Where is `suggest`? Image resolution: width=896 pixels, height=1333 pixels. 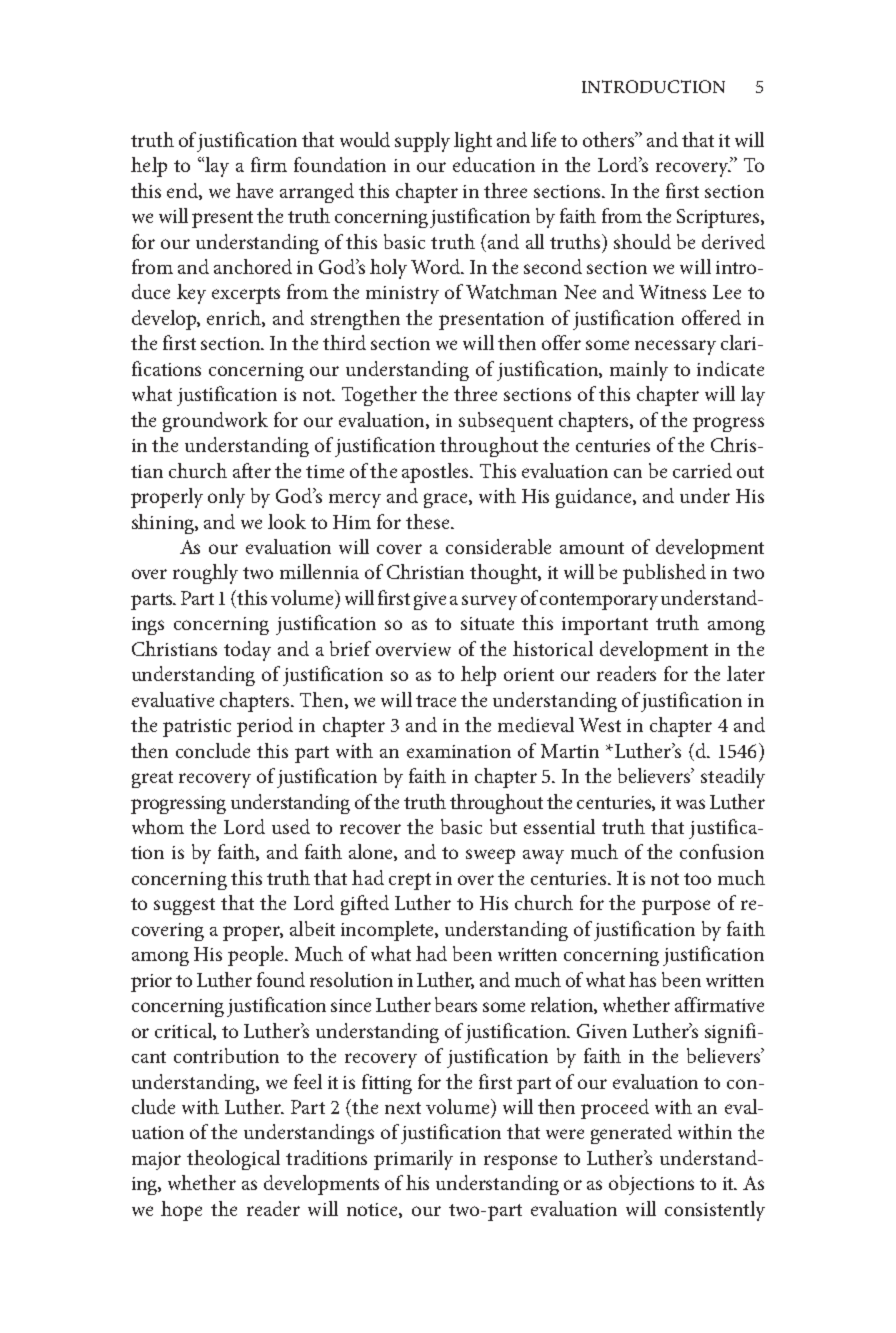
suggest is located at coordinates (184, 906).
